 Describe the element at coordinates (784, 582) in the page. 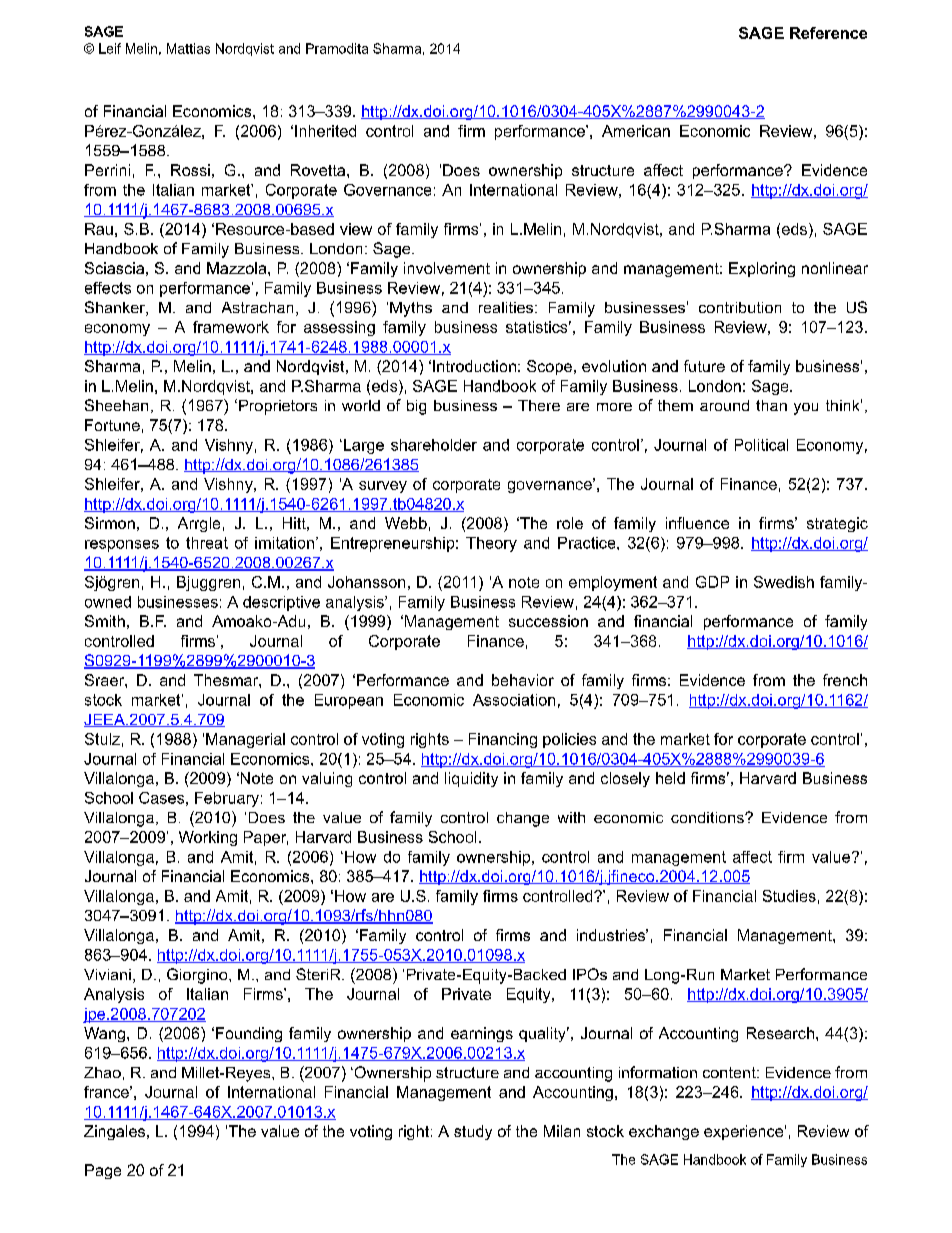

I see `Swedish` at that location.
